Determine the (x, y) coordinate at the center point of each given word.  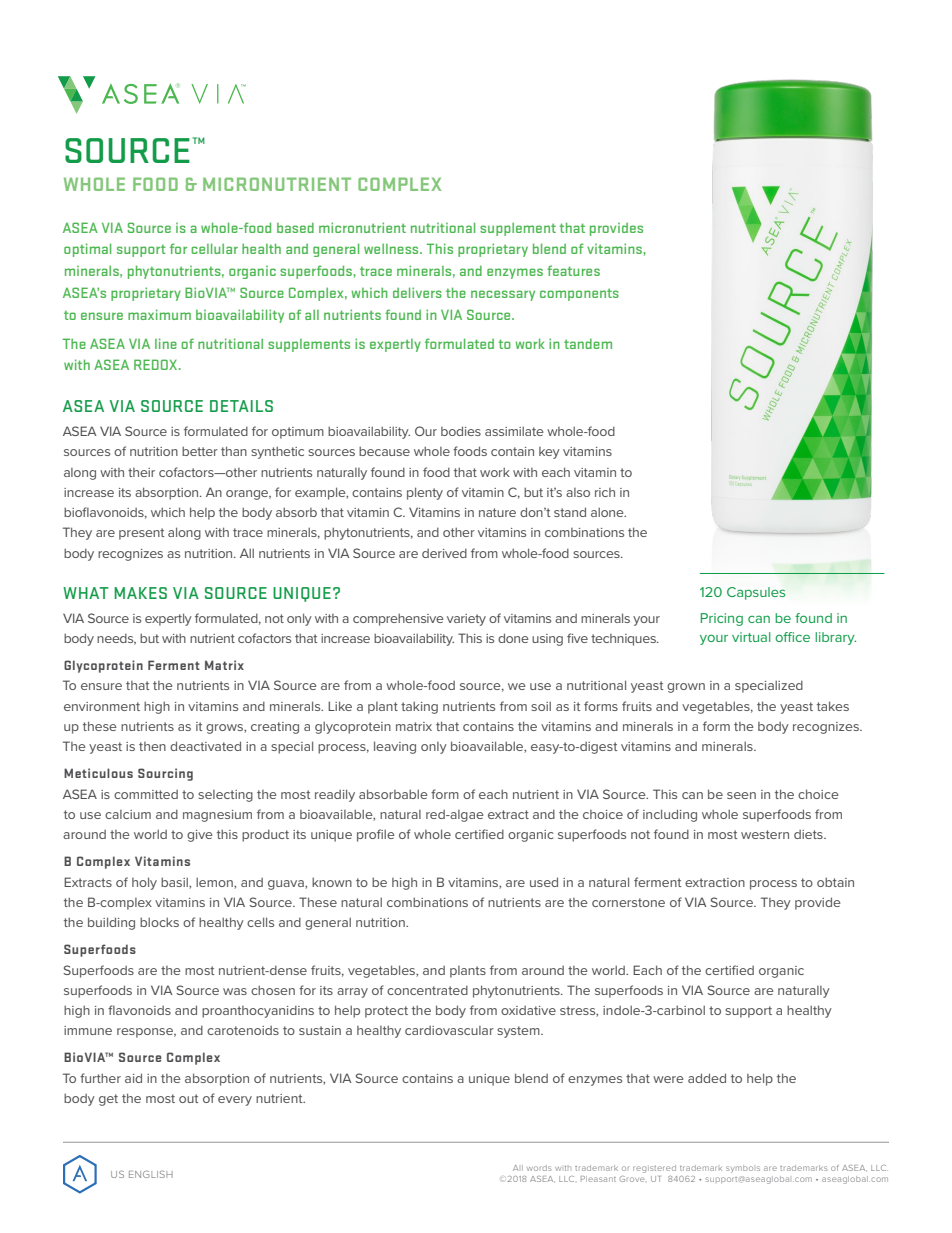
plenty (425, 493)
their (141, 472)
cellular (214, 248)
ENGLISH (151, 1174)
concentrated (427, 990)
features (573, 270)
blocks (159, 922)
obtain (835, 882)
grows (225, 729)
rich (605, 492)
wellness (392, 248)
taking (419, 708)
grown (686, 688)
